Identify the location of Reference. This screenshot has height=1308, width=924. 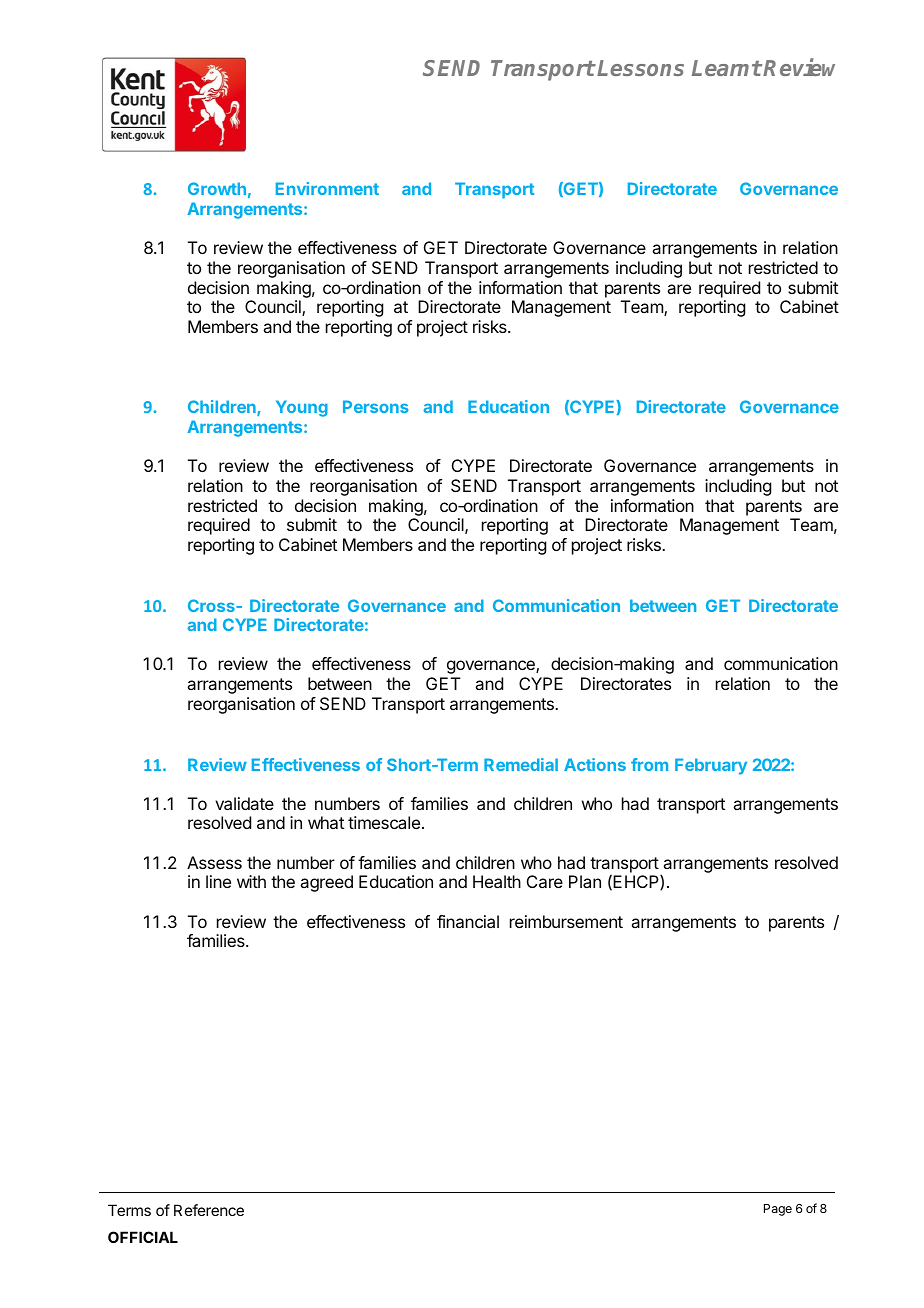
(209, 1210).
